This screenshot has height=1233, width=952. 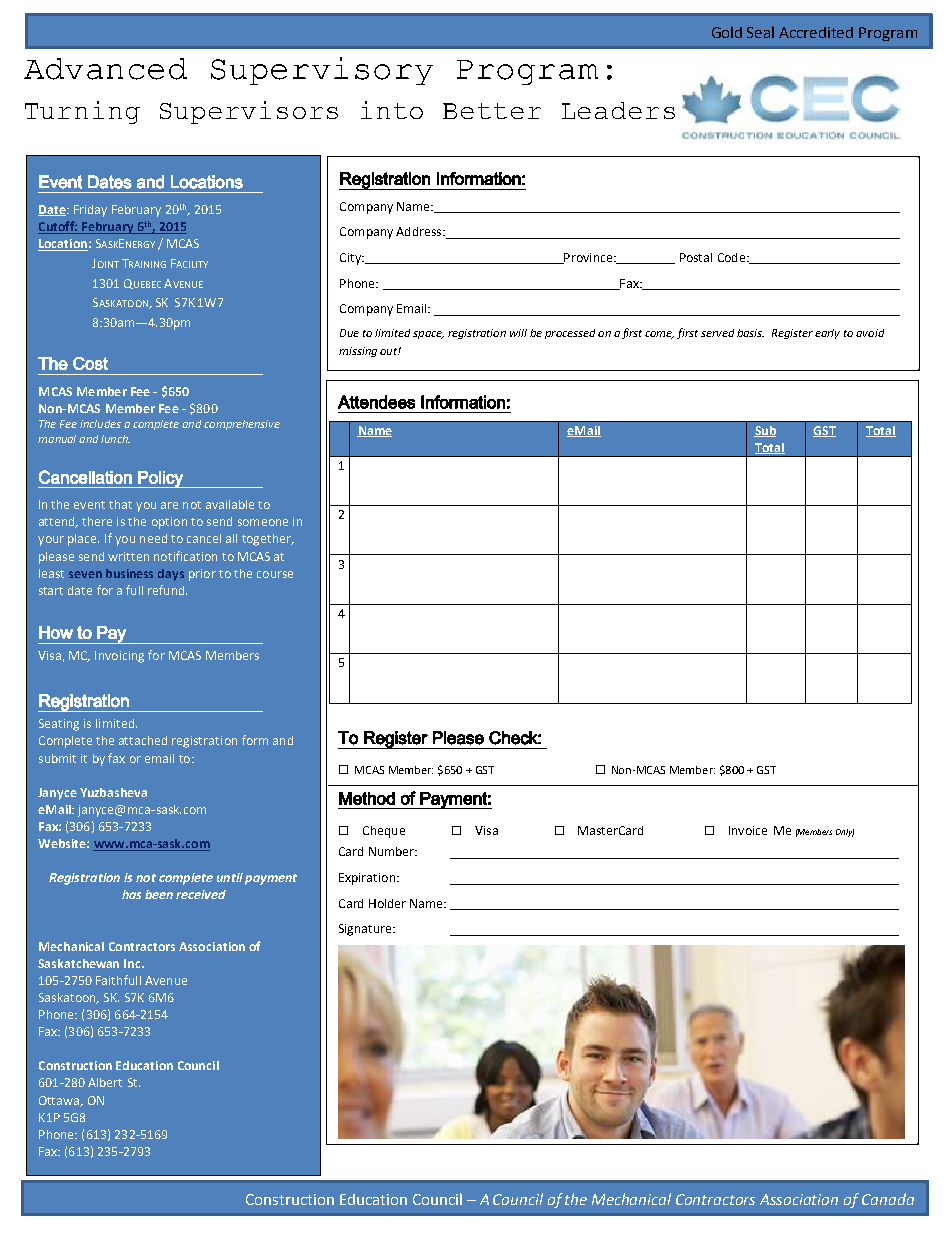 What do you see at coordinates (105, 1082) in the screenshot?
I see `Albert` at bounding box center [105, 1082].
